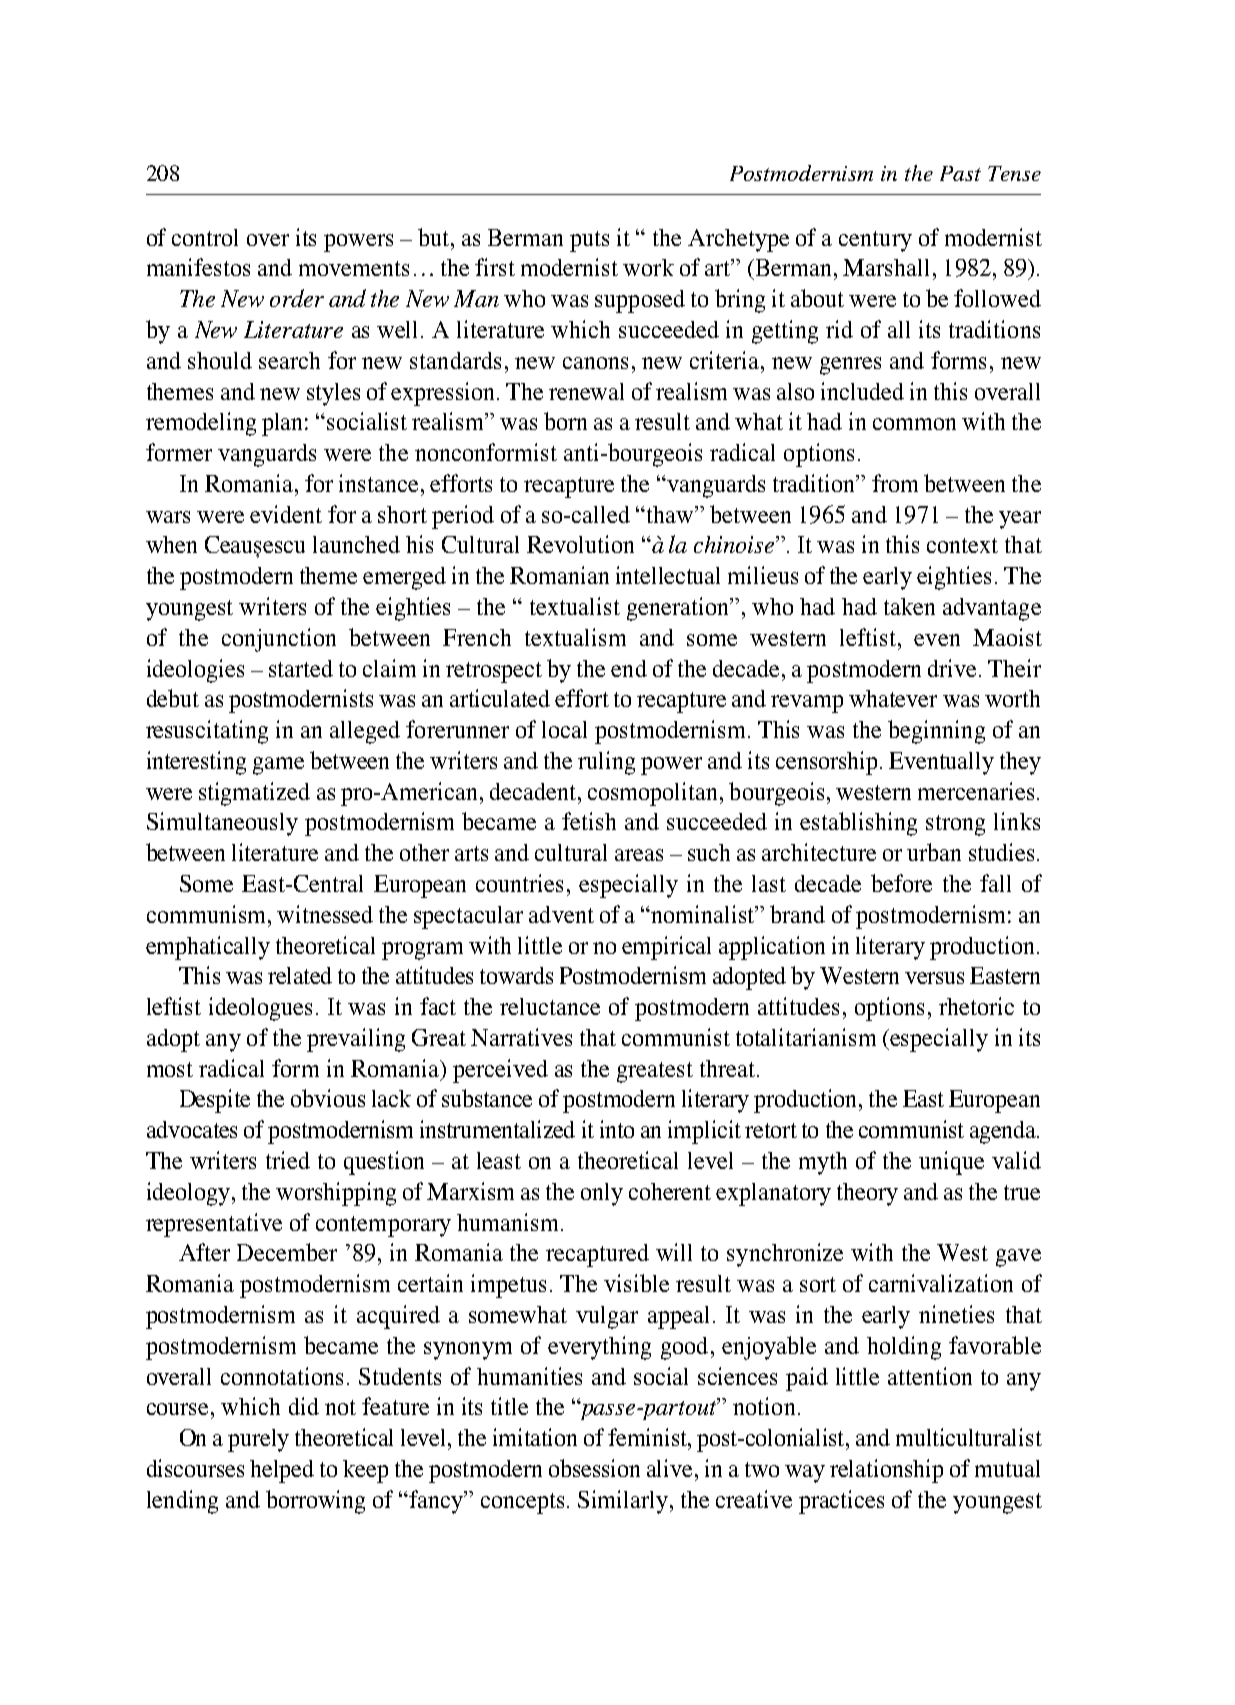 Image resolution: width=1235 pixels, height=1705 pixels. I want to click on urban, so click(934, 852).
